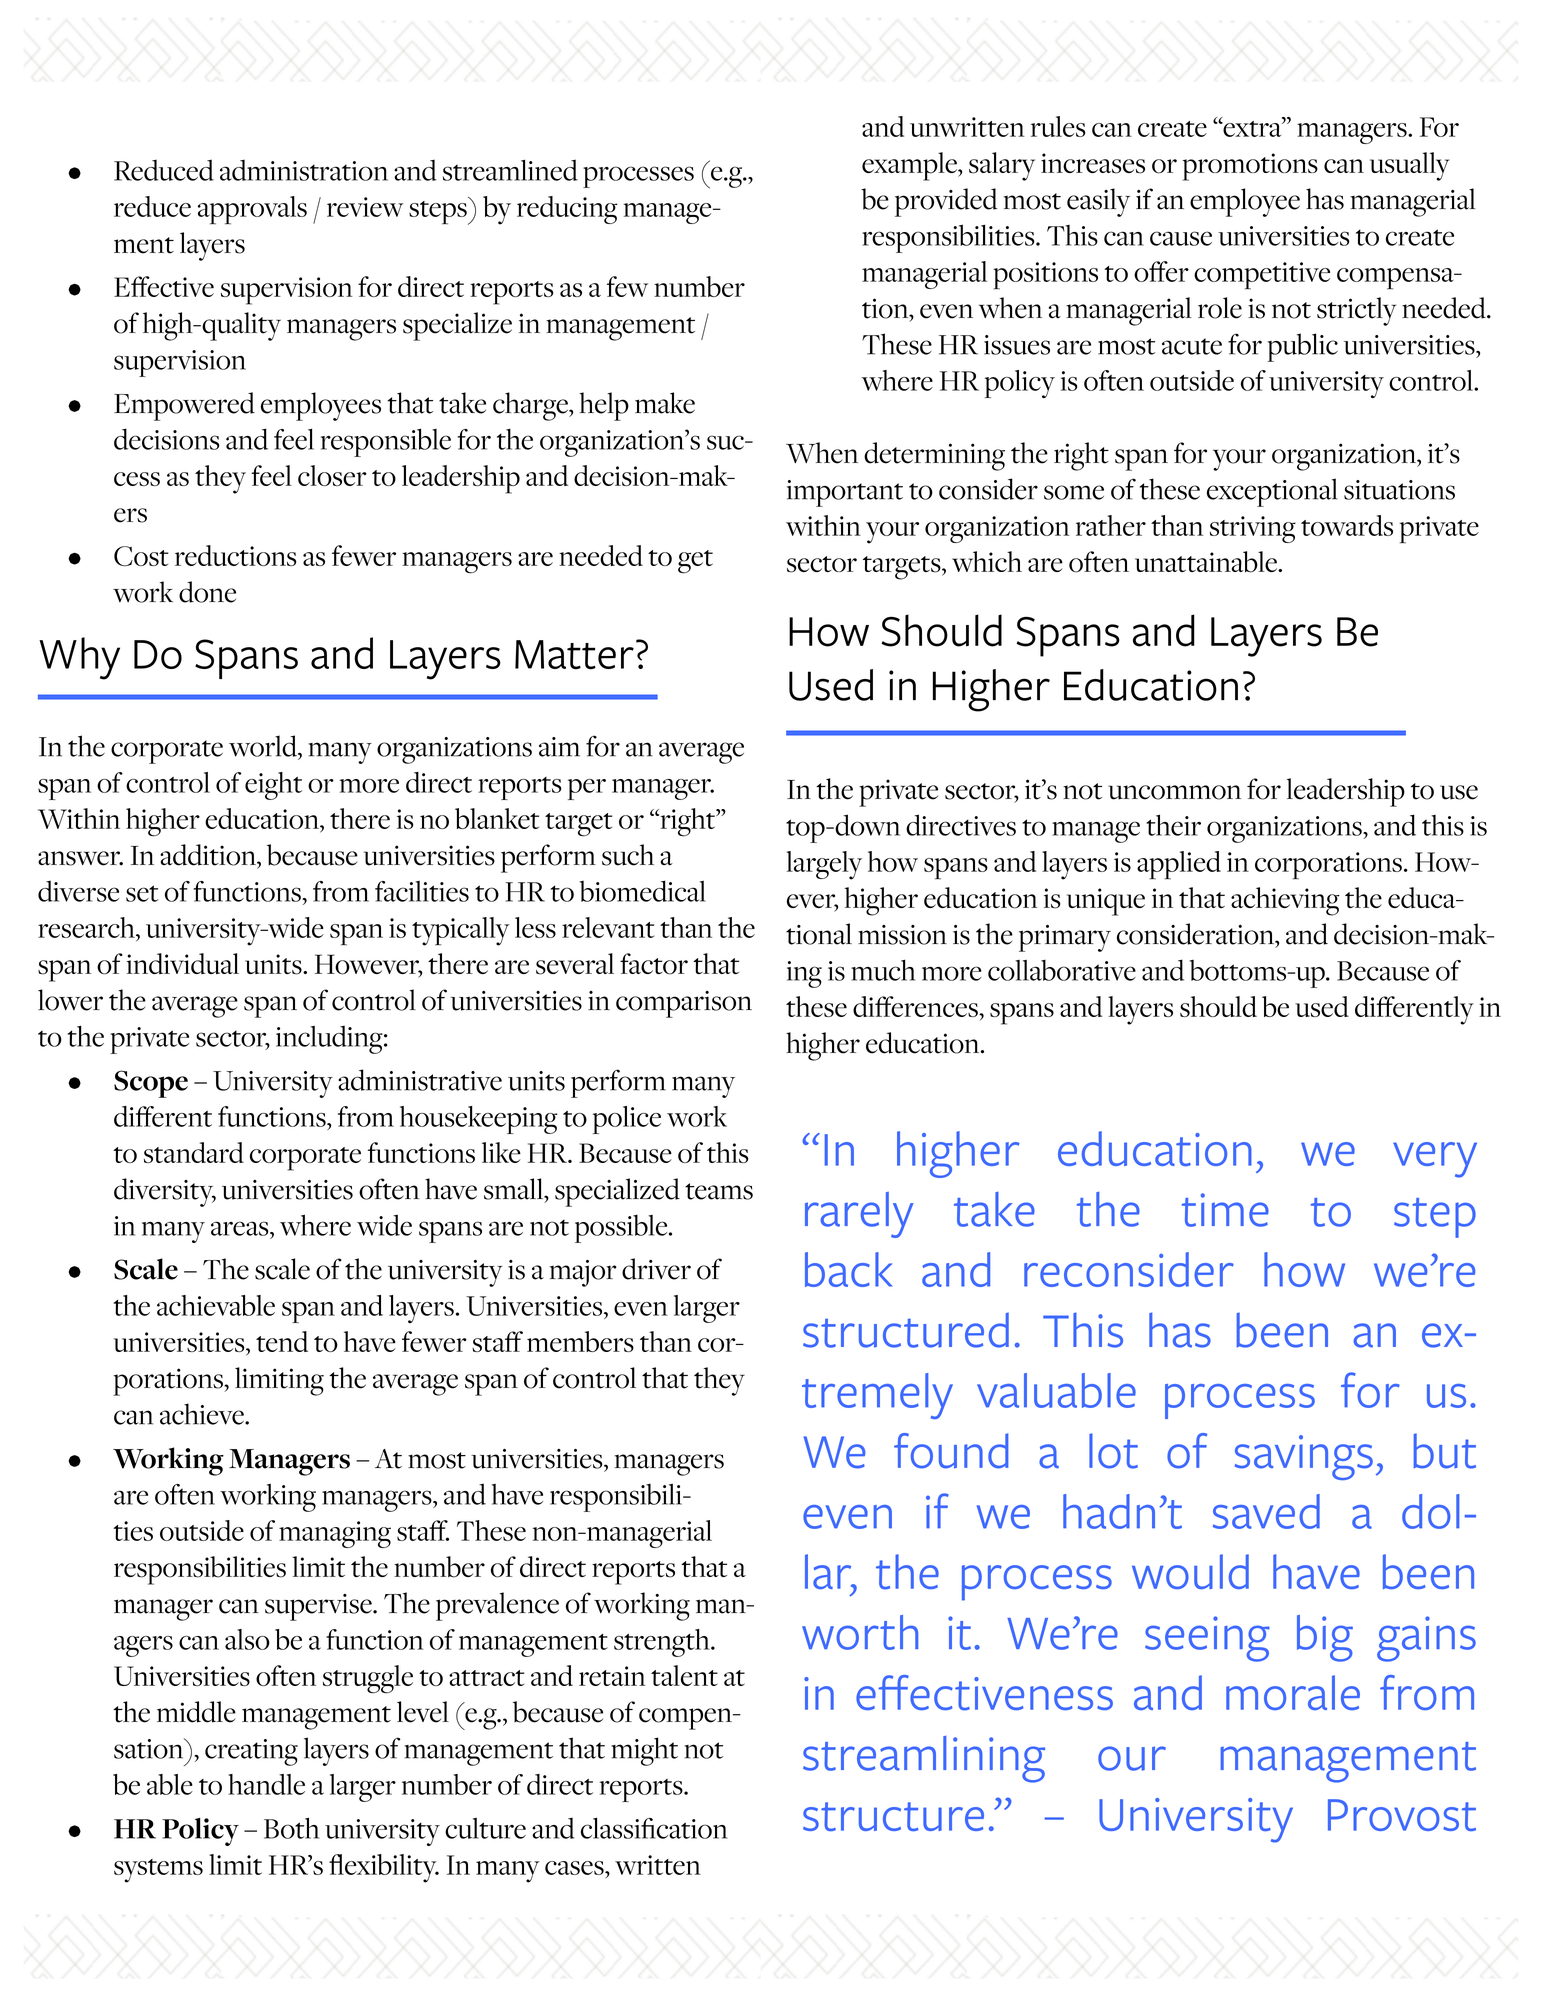  What do you see at coordinates (644, 1751) in the page?
I see `might` at bounding box center [644, 1751].
